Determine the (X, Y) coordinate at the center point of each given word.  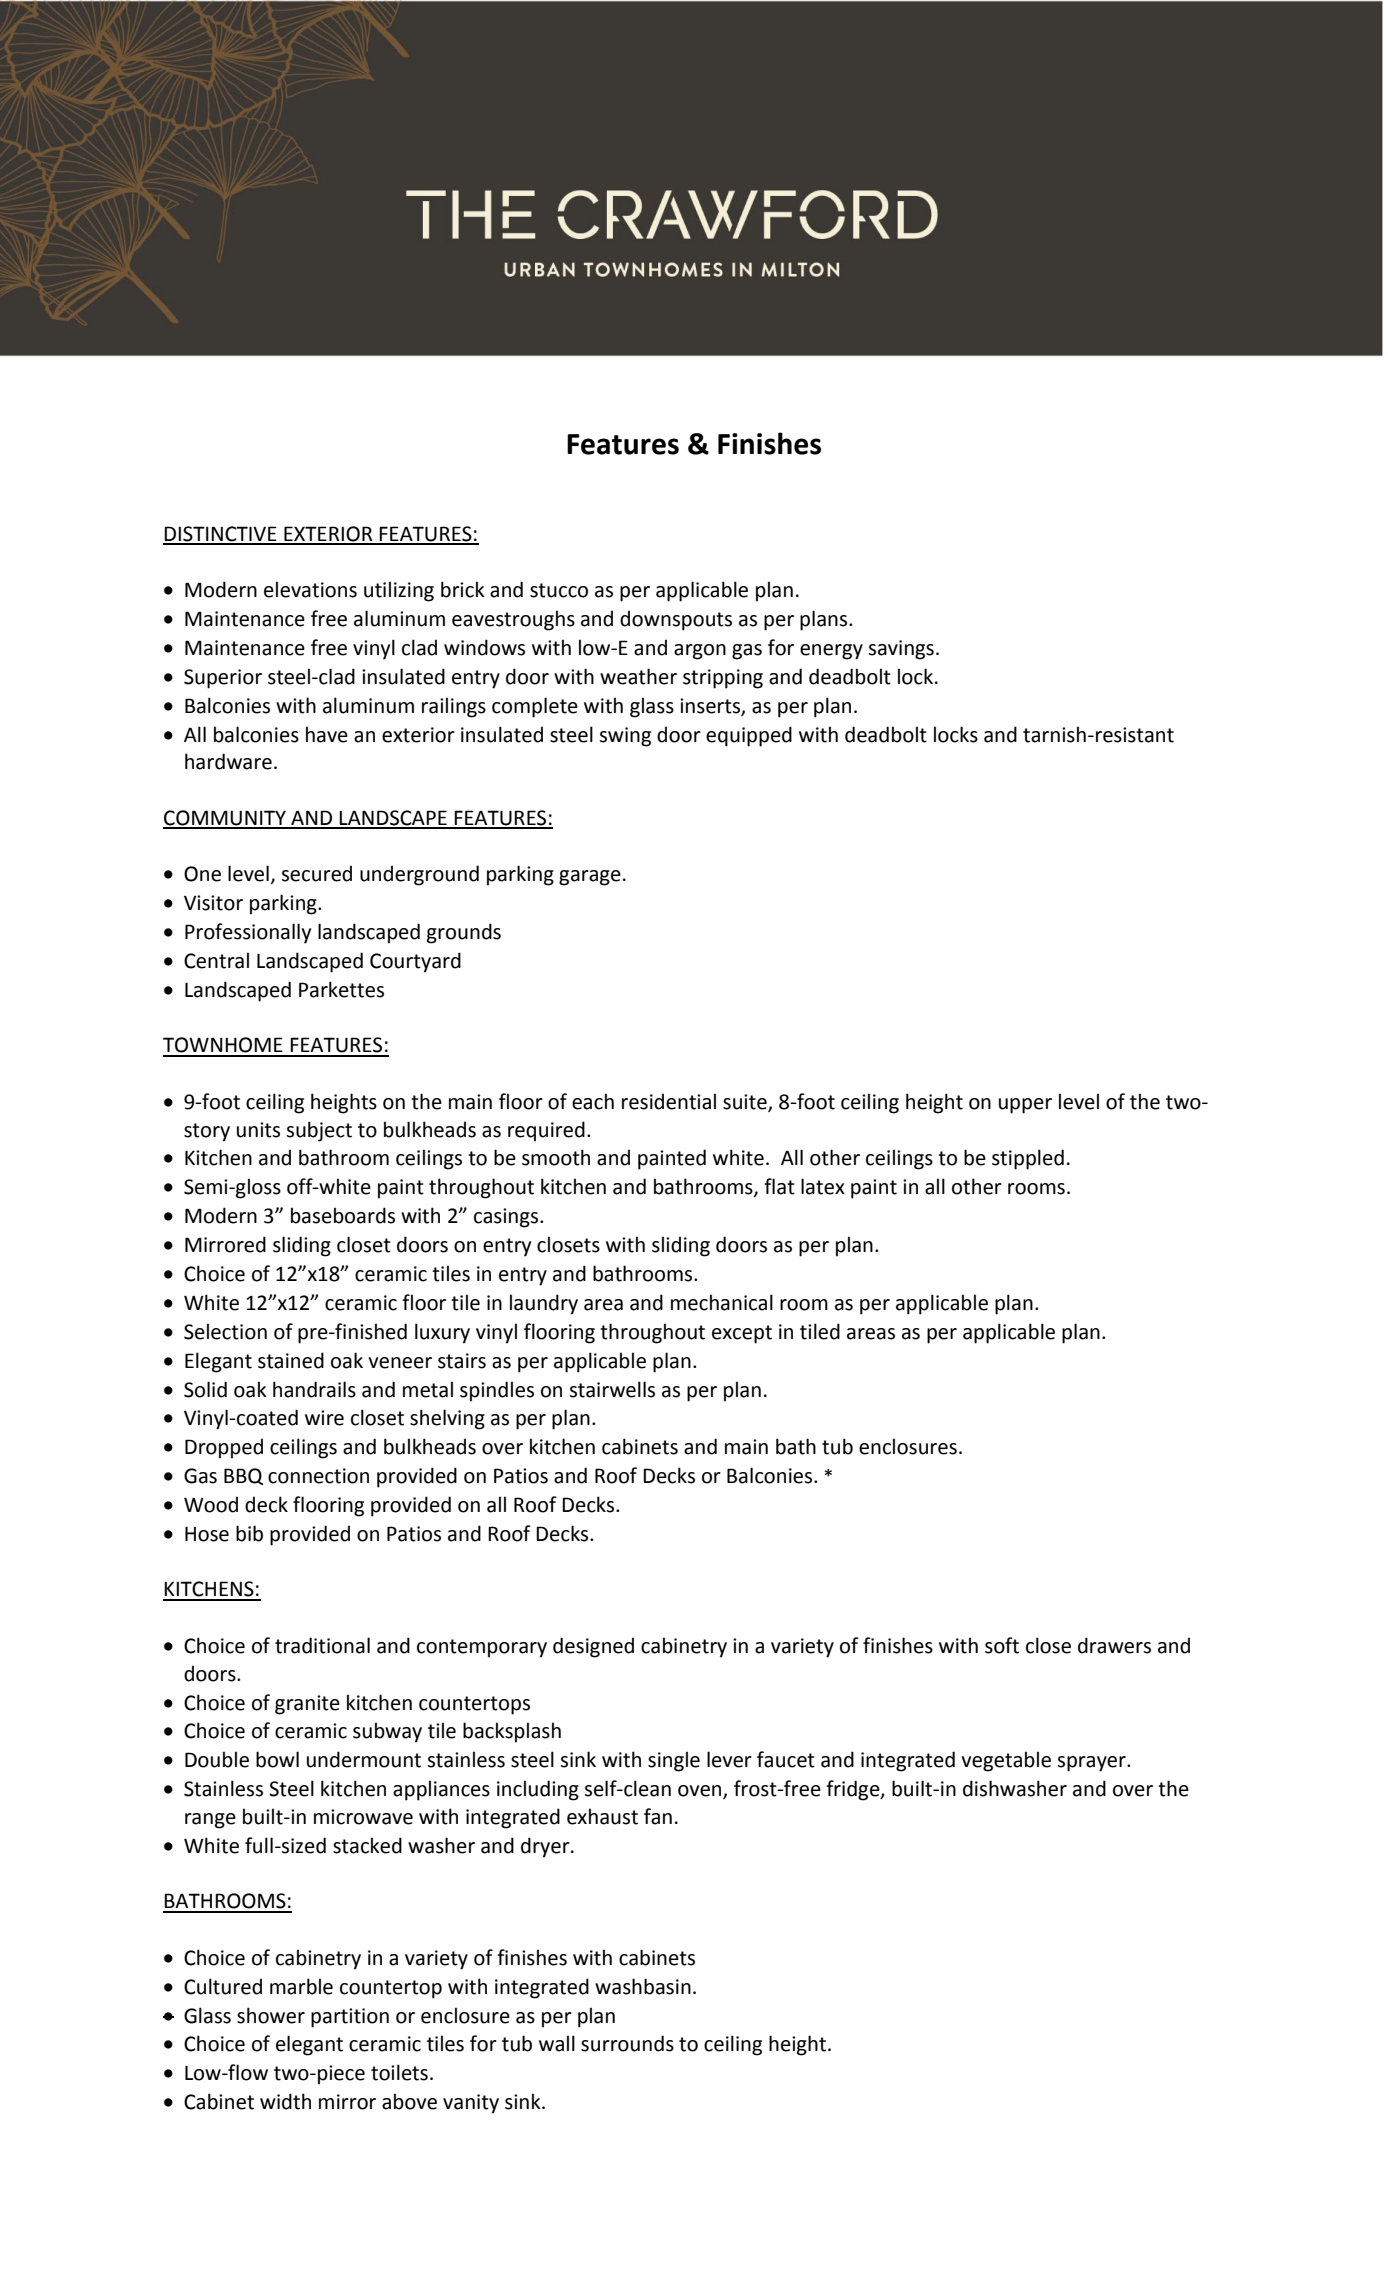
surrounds (627, 2043)
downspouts (676, 620)
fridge (854, 1790)
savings (901, 650)
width (285, 2101)
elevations (310, 589)
